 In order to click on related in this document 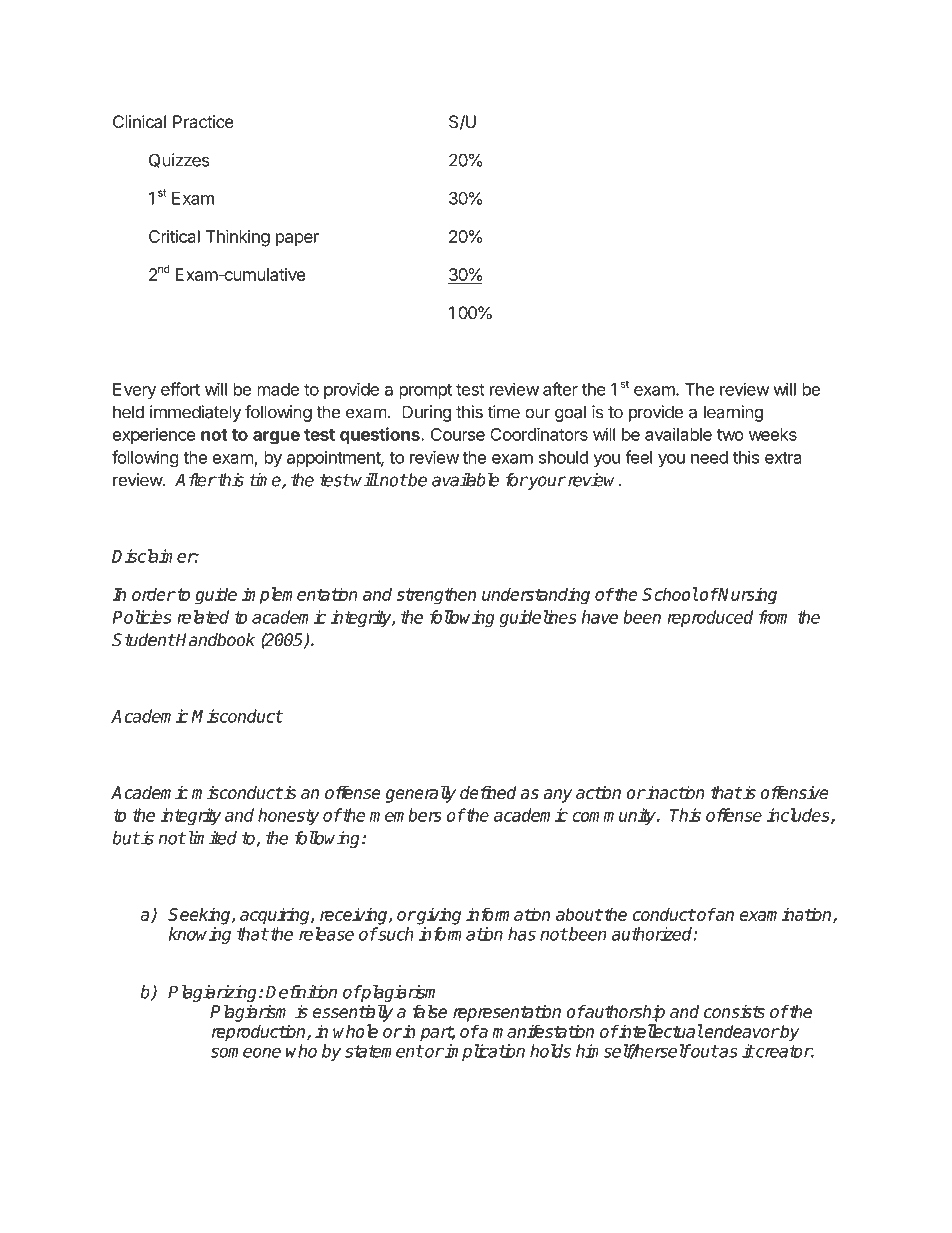, I will do `click(203, 617)`.
